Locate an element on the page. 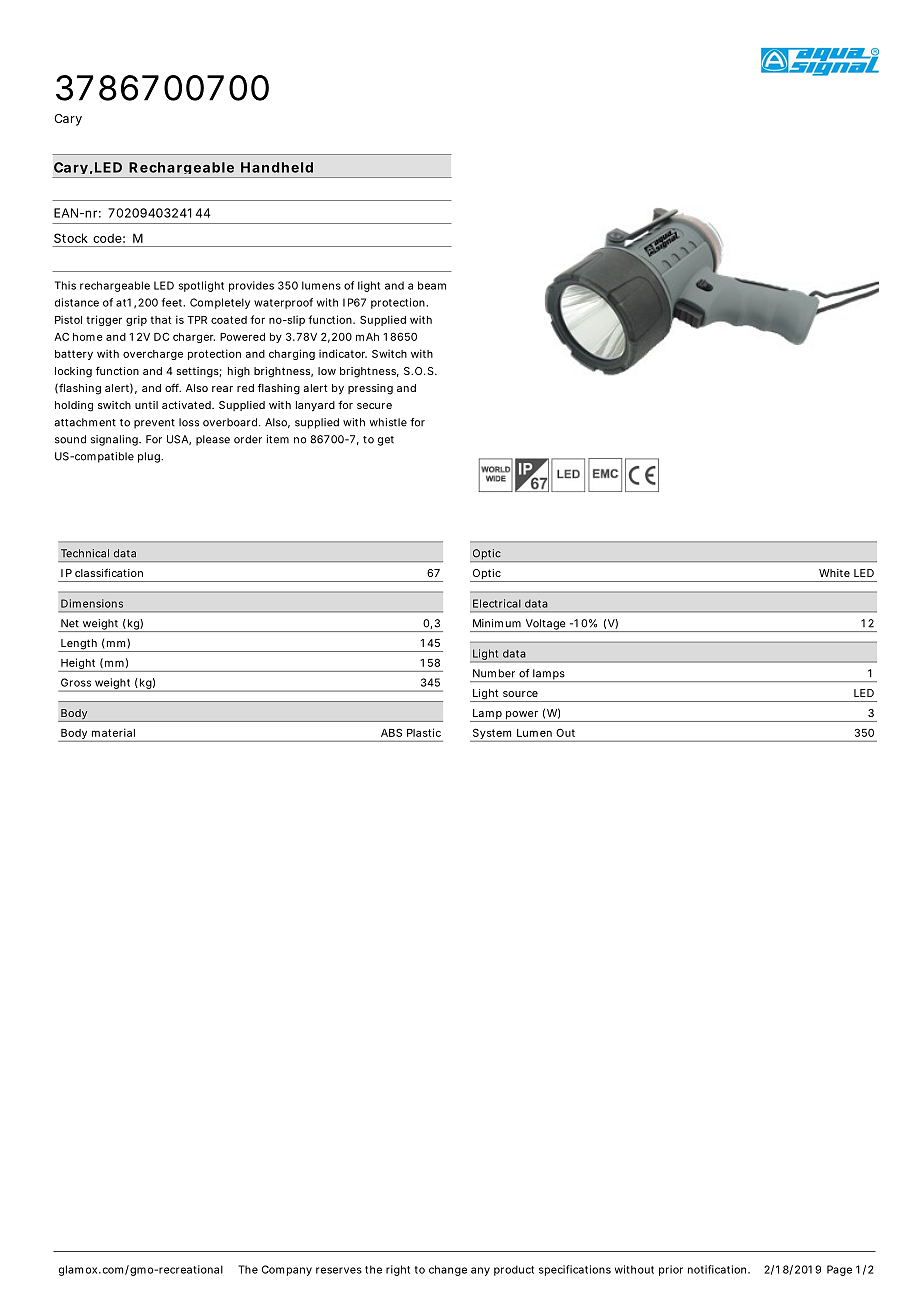  System is located at coordinates (492, 735).
